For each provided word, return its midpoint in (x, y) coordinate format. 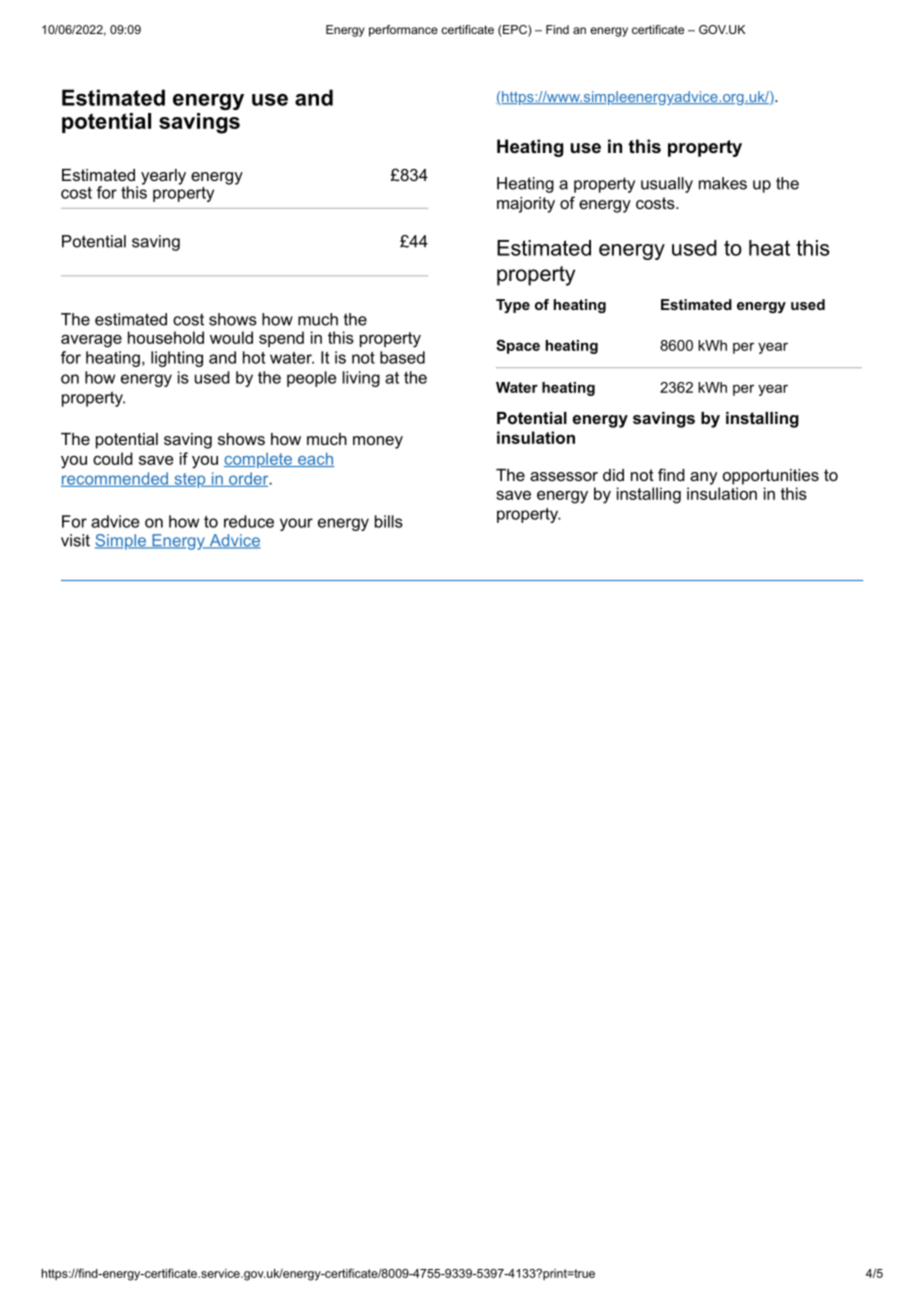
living (361, 379)
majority (526, 205)
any (703, 478)
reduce (249, 521)
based (402, 357)
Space (518, 346)
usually (667, 185)
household (166, 337)
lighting (177, 359)
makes (723, 183)
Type (513, 306)
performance (403, 31)
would (231, 337)
